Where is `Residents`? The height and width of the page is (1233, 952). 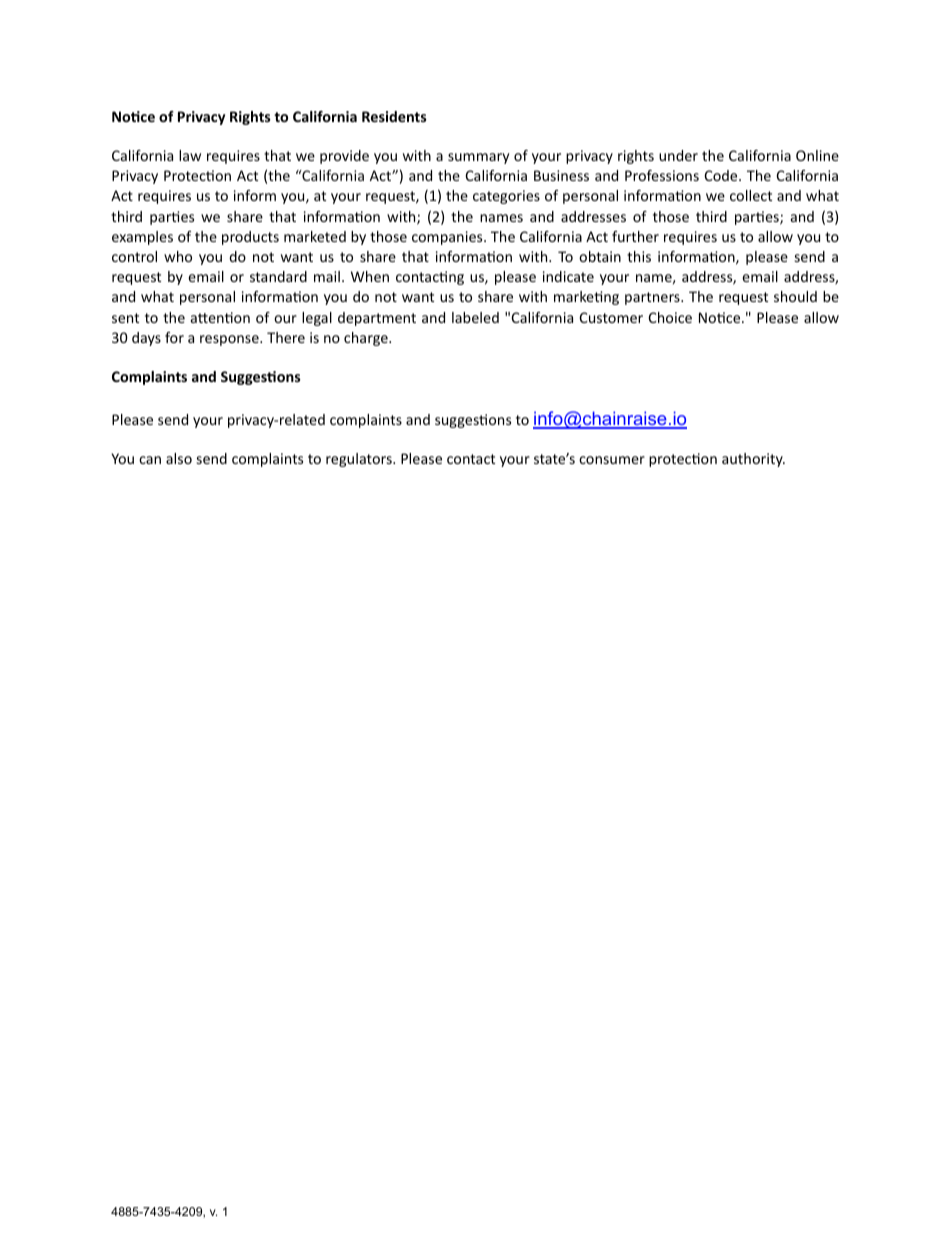
Residents is located at coordinates (394, 116).
